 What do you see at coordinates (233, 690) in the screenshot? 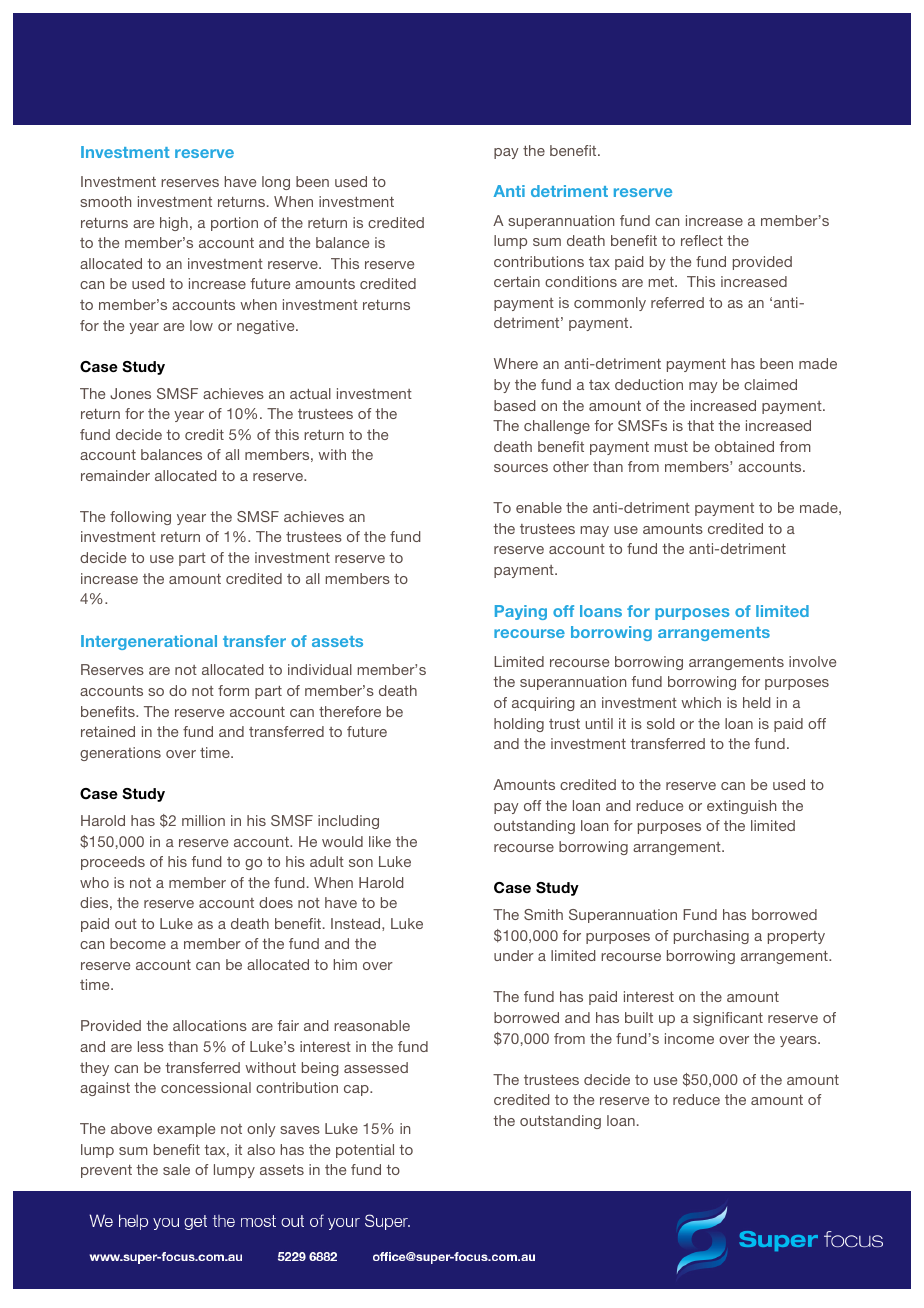
I see `form` at bounding box center [233, 690].
